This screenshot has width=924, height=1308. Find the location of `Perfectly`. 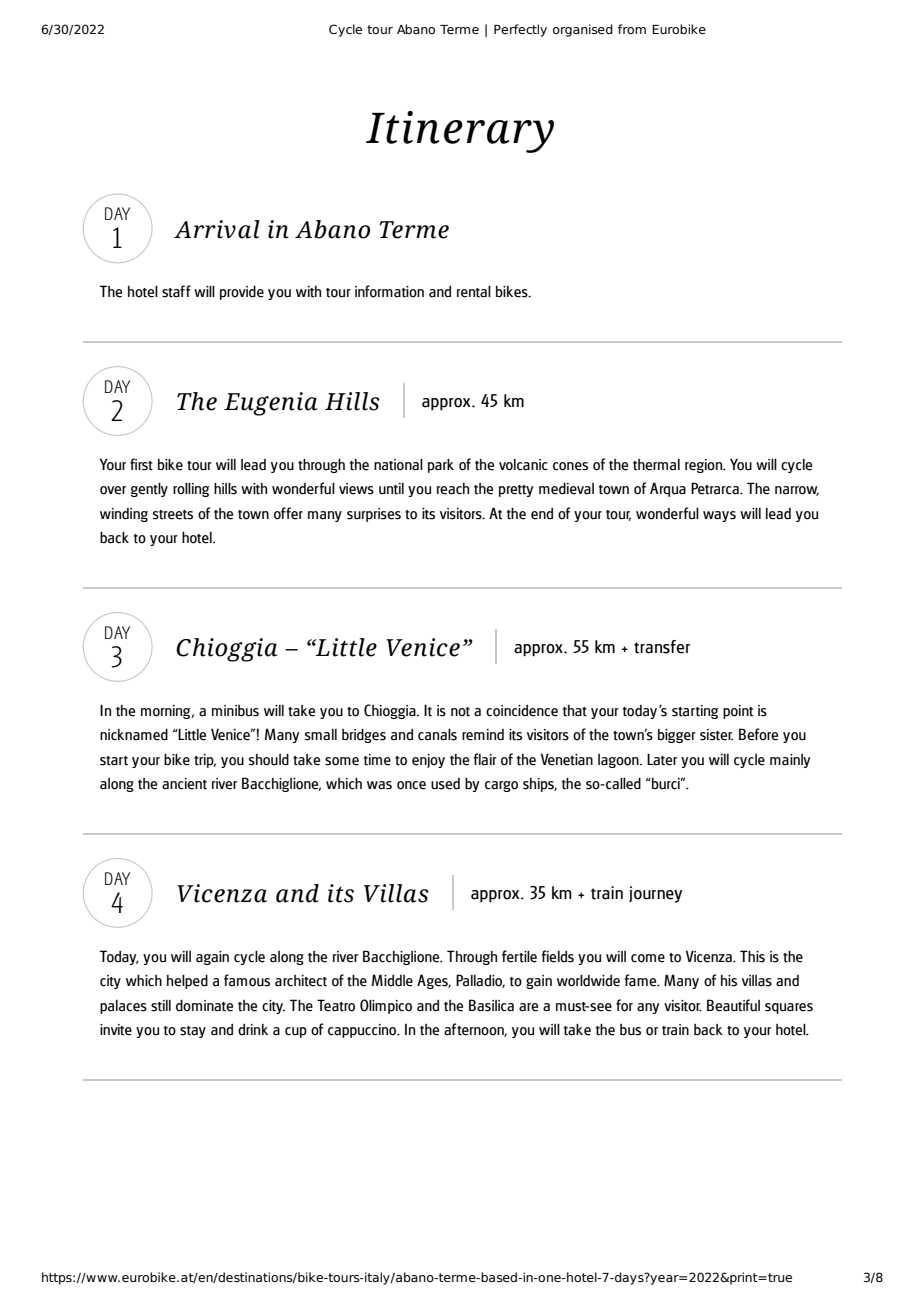

Perfectly is located at coordinates (520, 30).
